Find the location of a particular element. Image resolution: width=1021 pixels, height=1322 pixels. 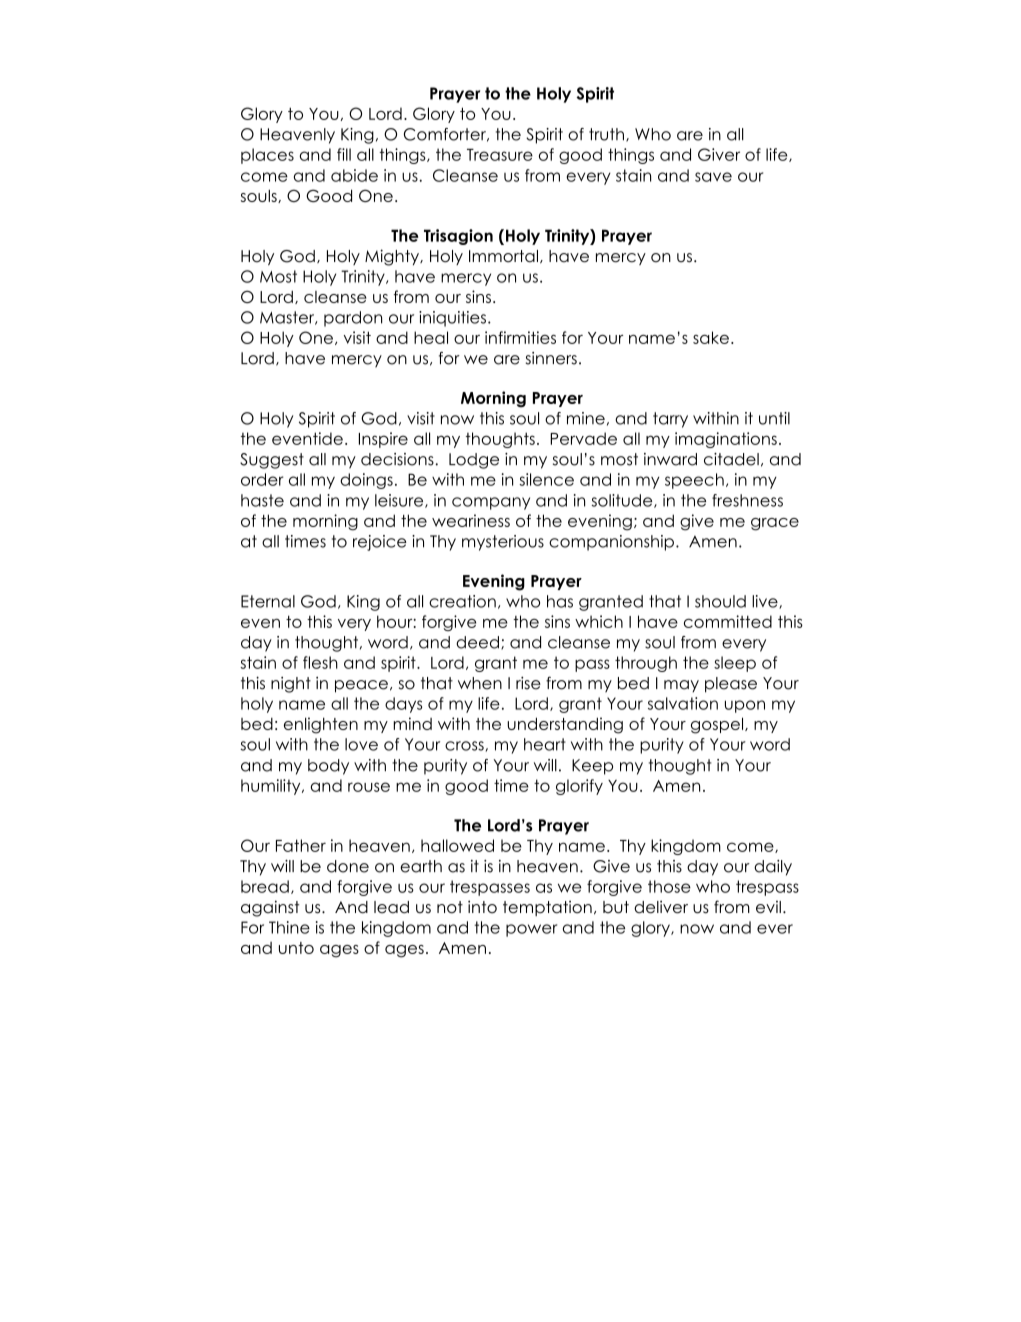

fill is located at coordinates (344, 154).
